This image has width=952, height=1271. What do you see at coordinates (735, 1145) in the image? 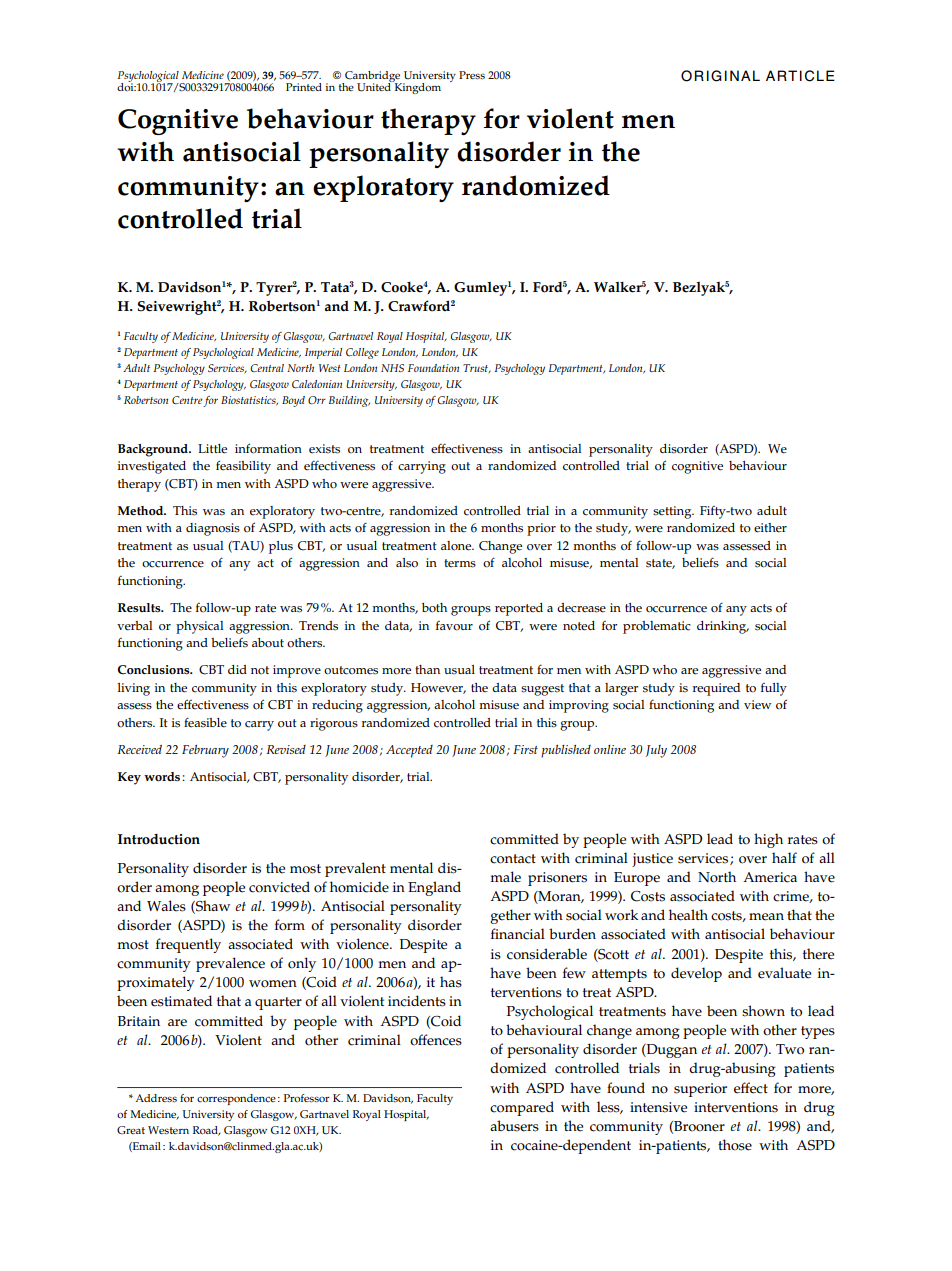
I see `those` at bounding box center [735, 1145].
